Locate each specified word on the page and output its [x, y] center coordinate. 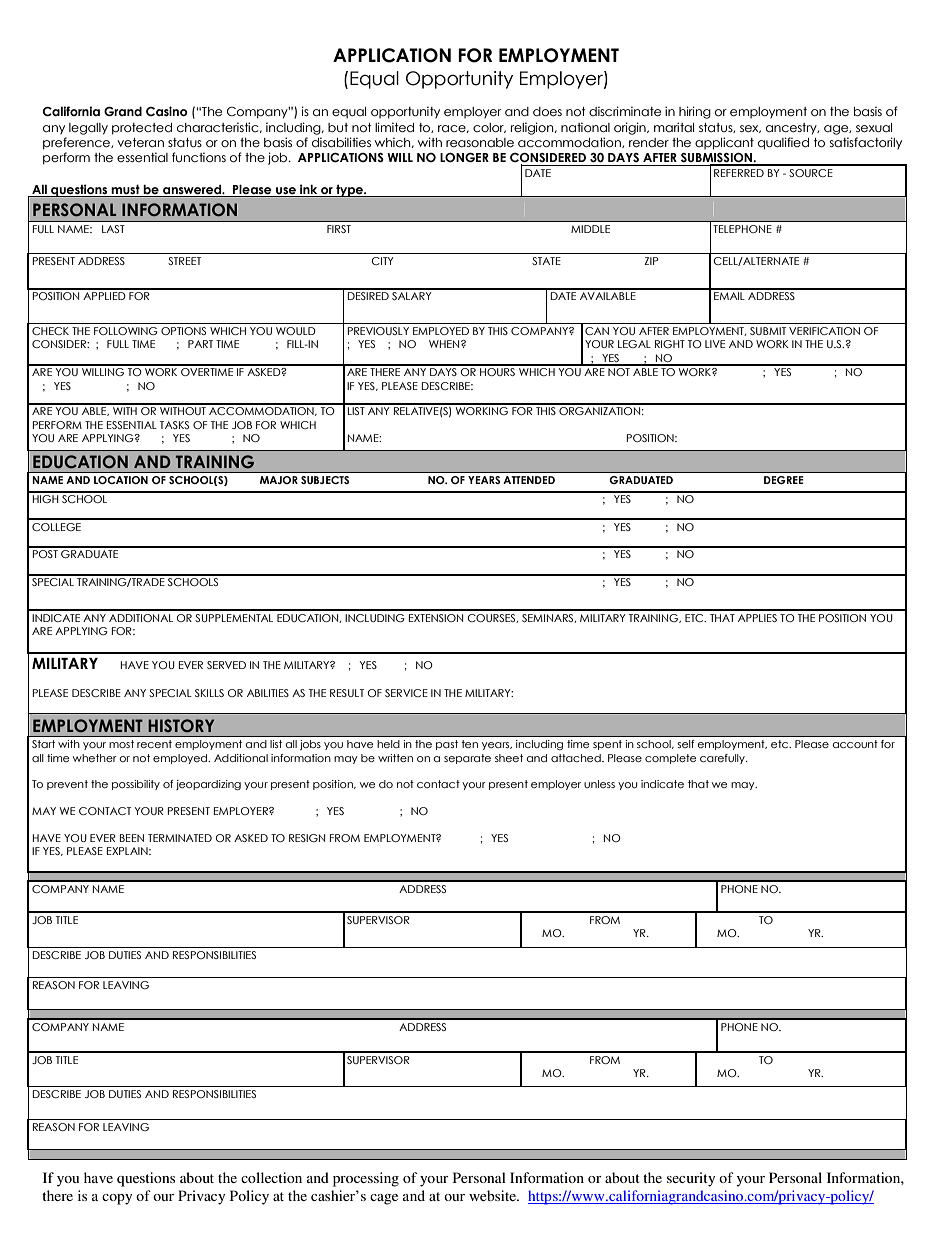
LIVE [715, 344]
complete [670, 759]
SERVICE [406, 693]
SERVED [226, 665]
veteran [141, 143]
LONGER [464, 158]
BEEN [132, 838]
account [855, 744]
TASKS [174, 425]
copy [117, 1199]
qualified [783, 143]
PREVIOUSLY [378, 331]
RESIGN [307, 838]
